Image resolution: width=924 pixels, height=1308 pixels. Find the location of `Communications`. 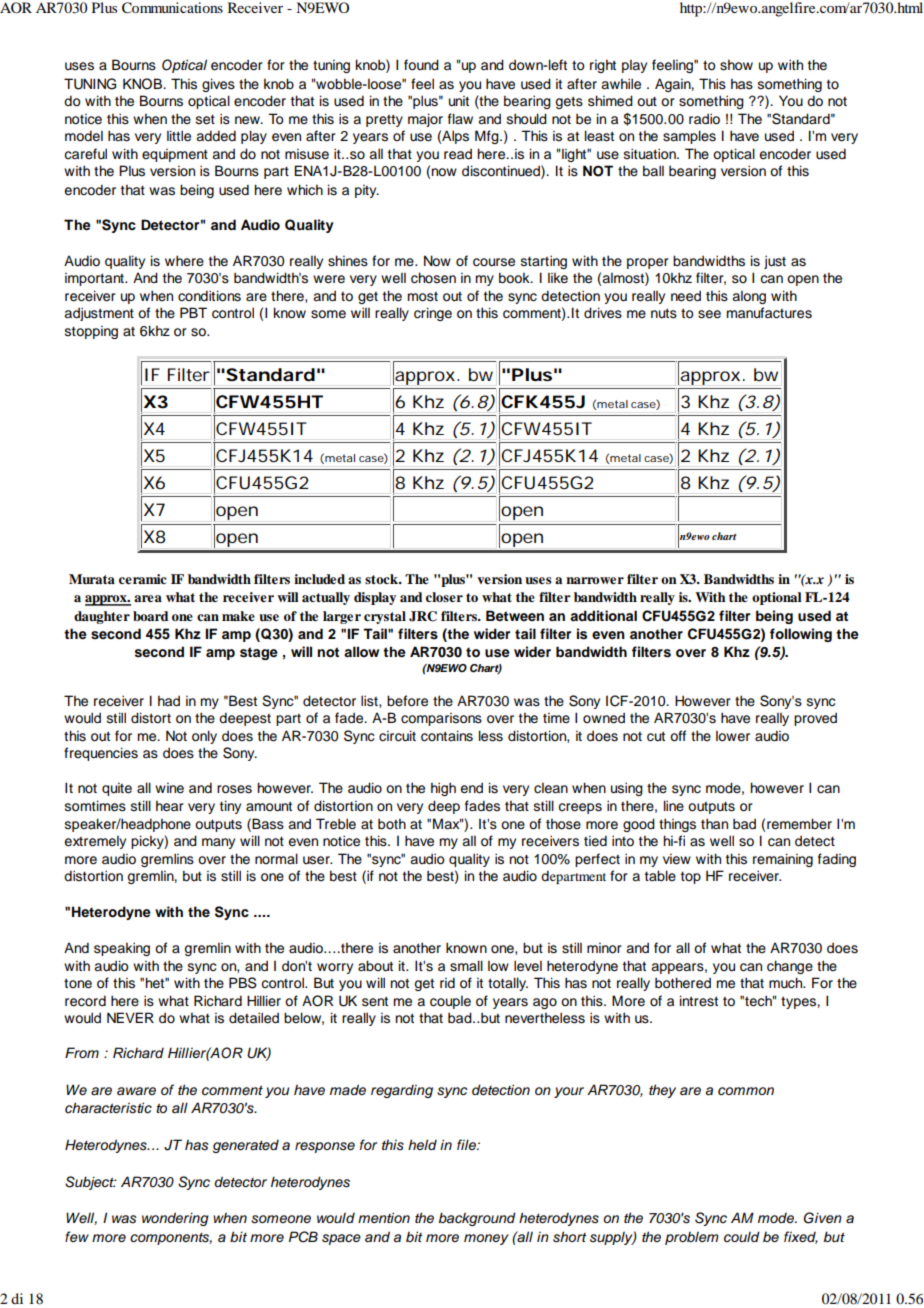

Communications is located at coordinates (172, 8).
